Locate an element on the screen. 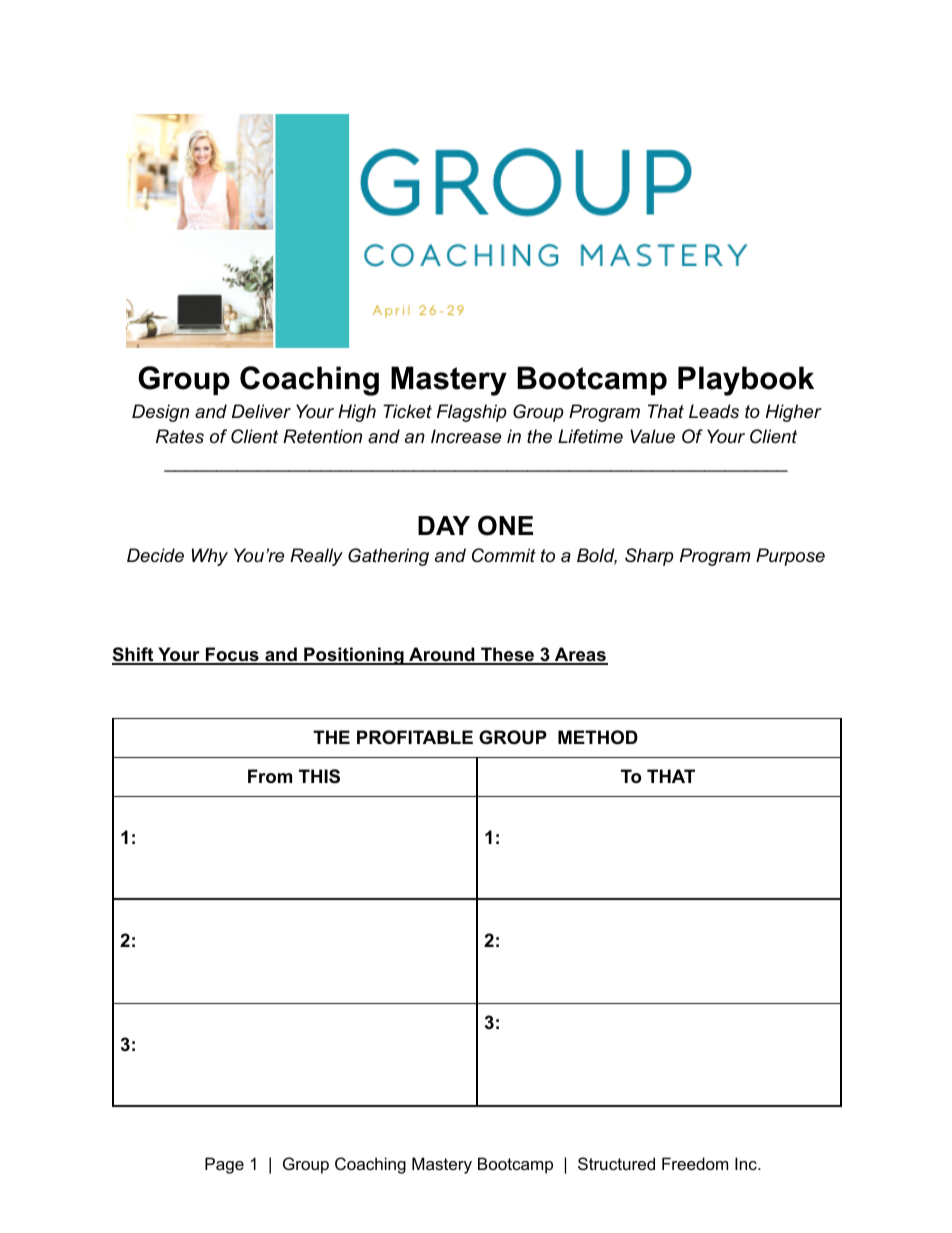  Leads is located at coordinates (714, 411).
